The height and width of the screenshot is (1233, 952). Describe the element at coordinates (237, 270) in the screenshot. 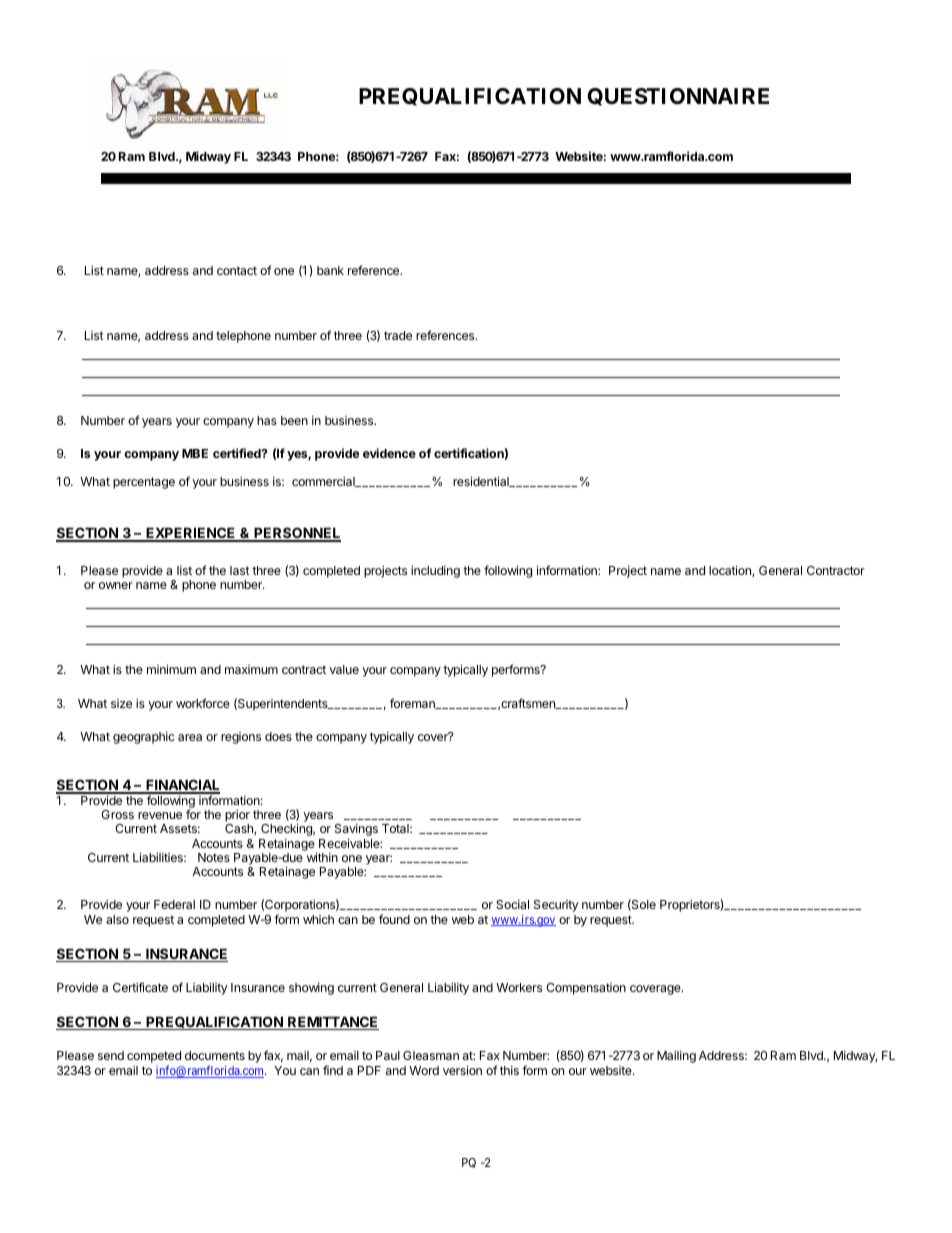

I see `contact` at that location.
